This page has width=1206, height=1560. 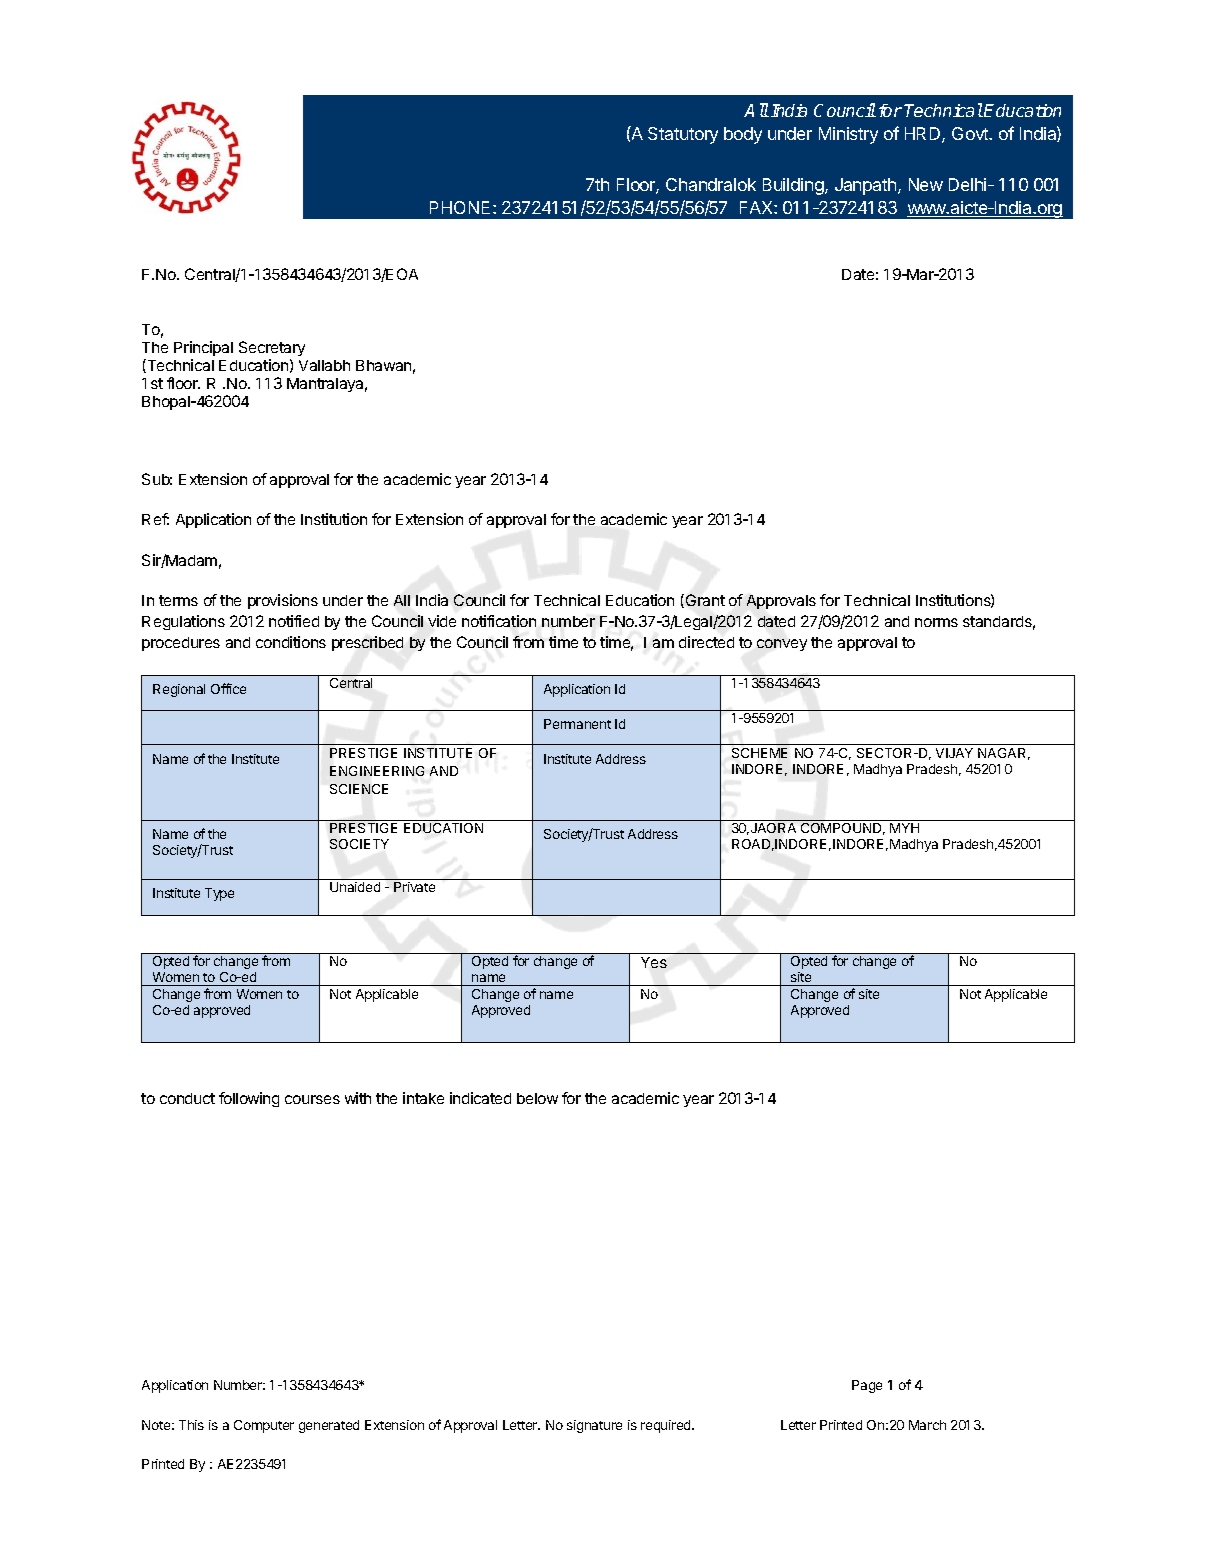 What do you see at coordinates (460, 207) in the page?
I see `PHONE` at bounding box center [460, 207].
